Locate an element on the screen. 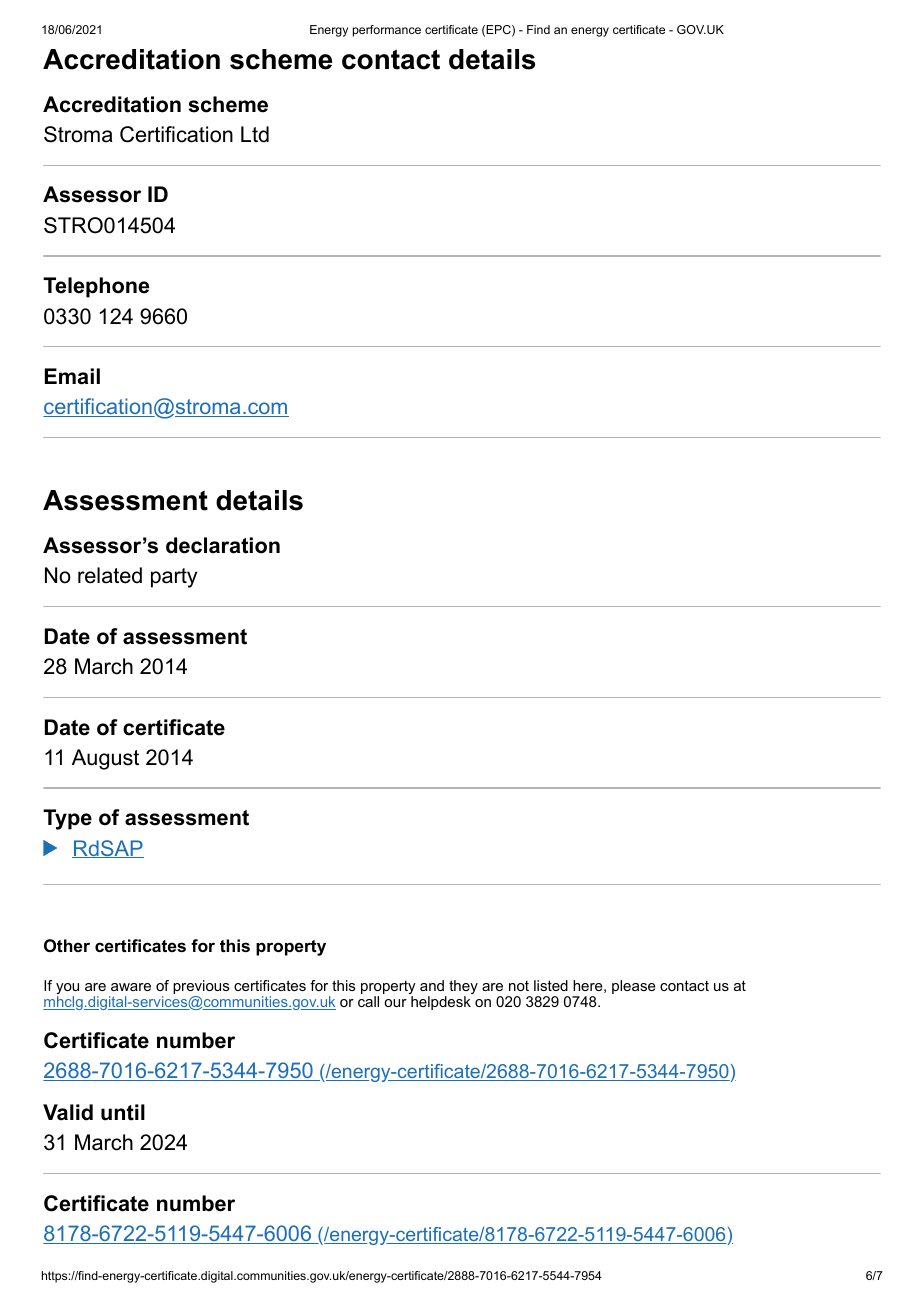 This screenshot has height=1307, width=924. Ltd is located at coordinates (255, 134).
